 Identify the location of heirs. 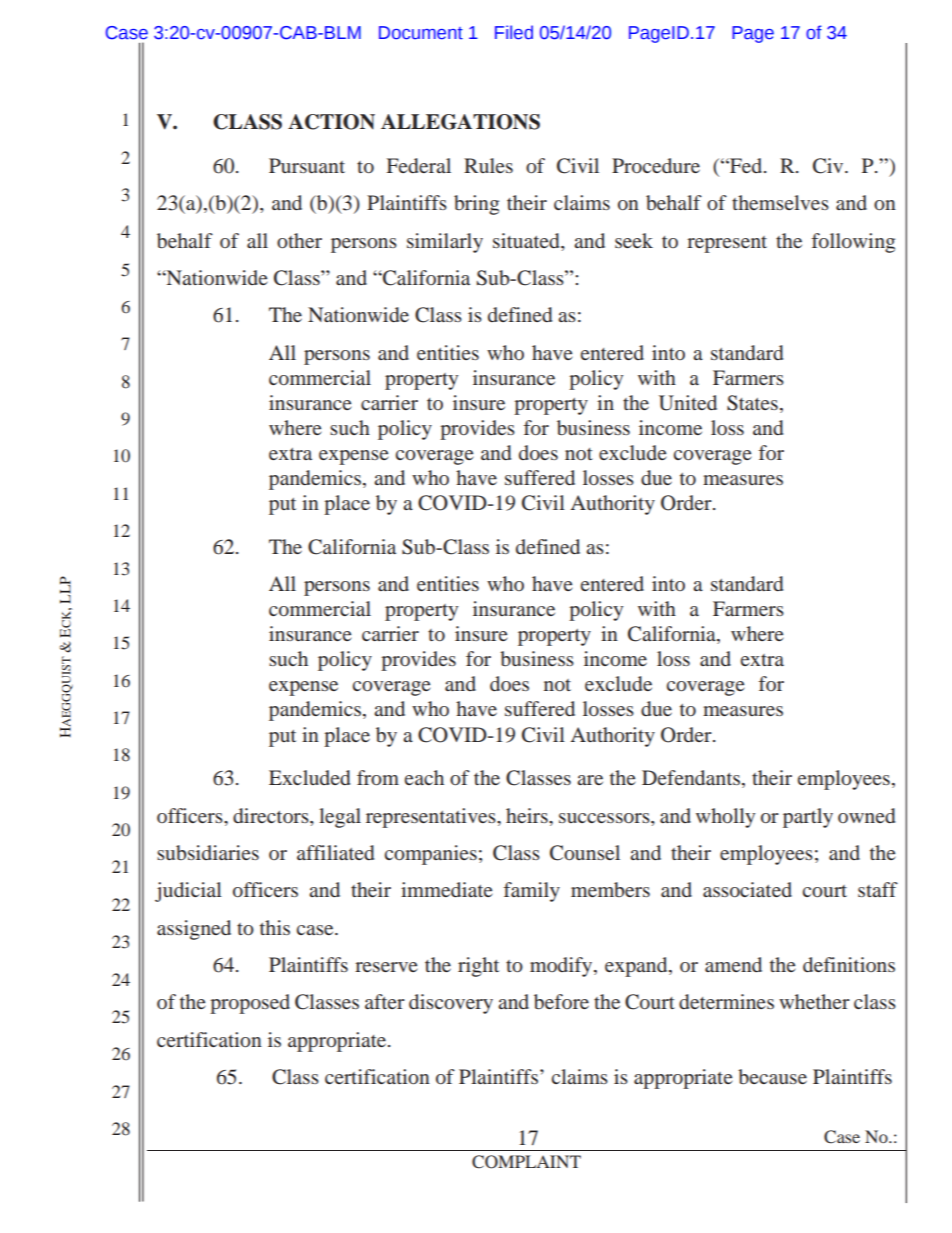
(528, 815).
